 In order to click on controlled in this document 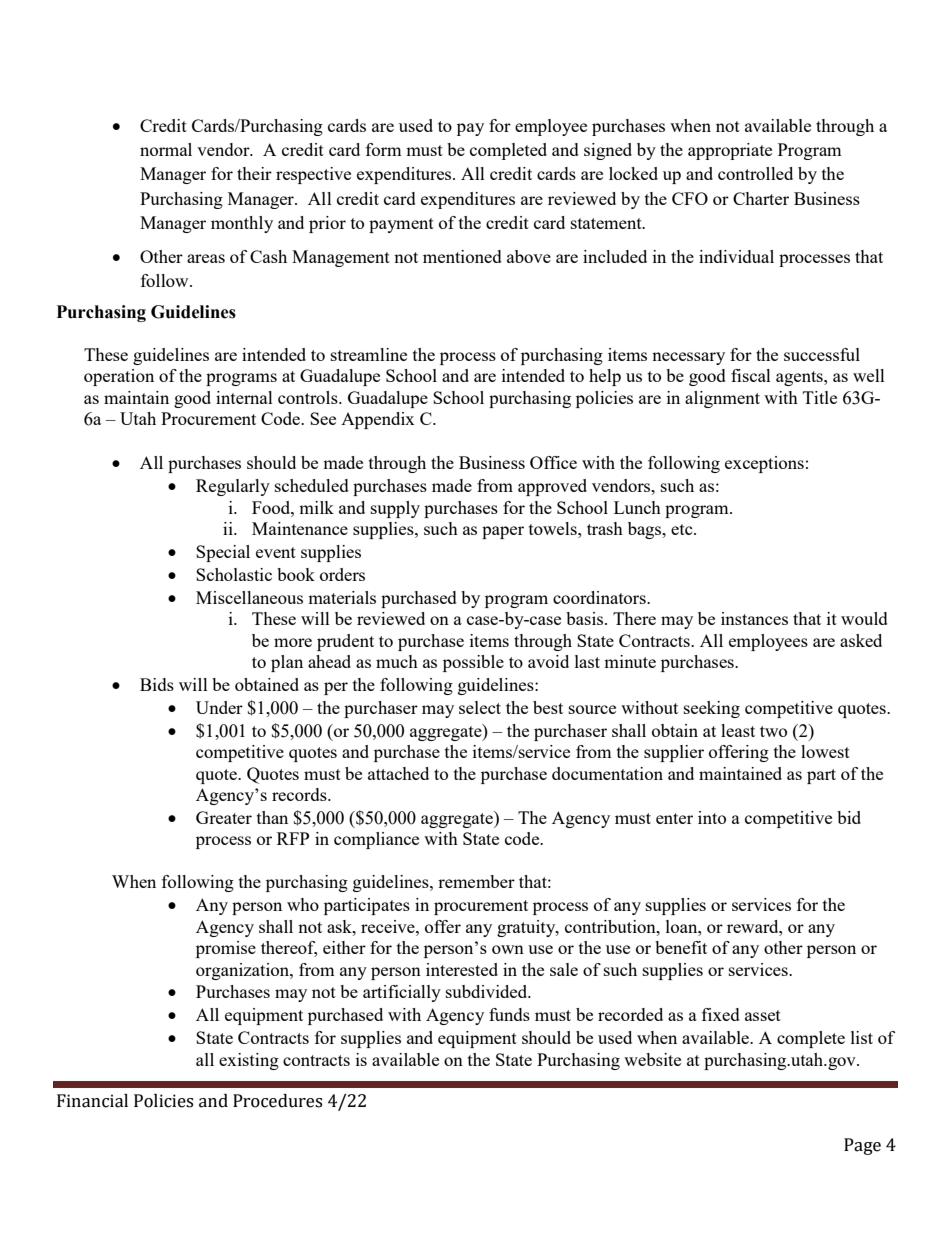, I will do `click(755, 173)`.
